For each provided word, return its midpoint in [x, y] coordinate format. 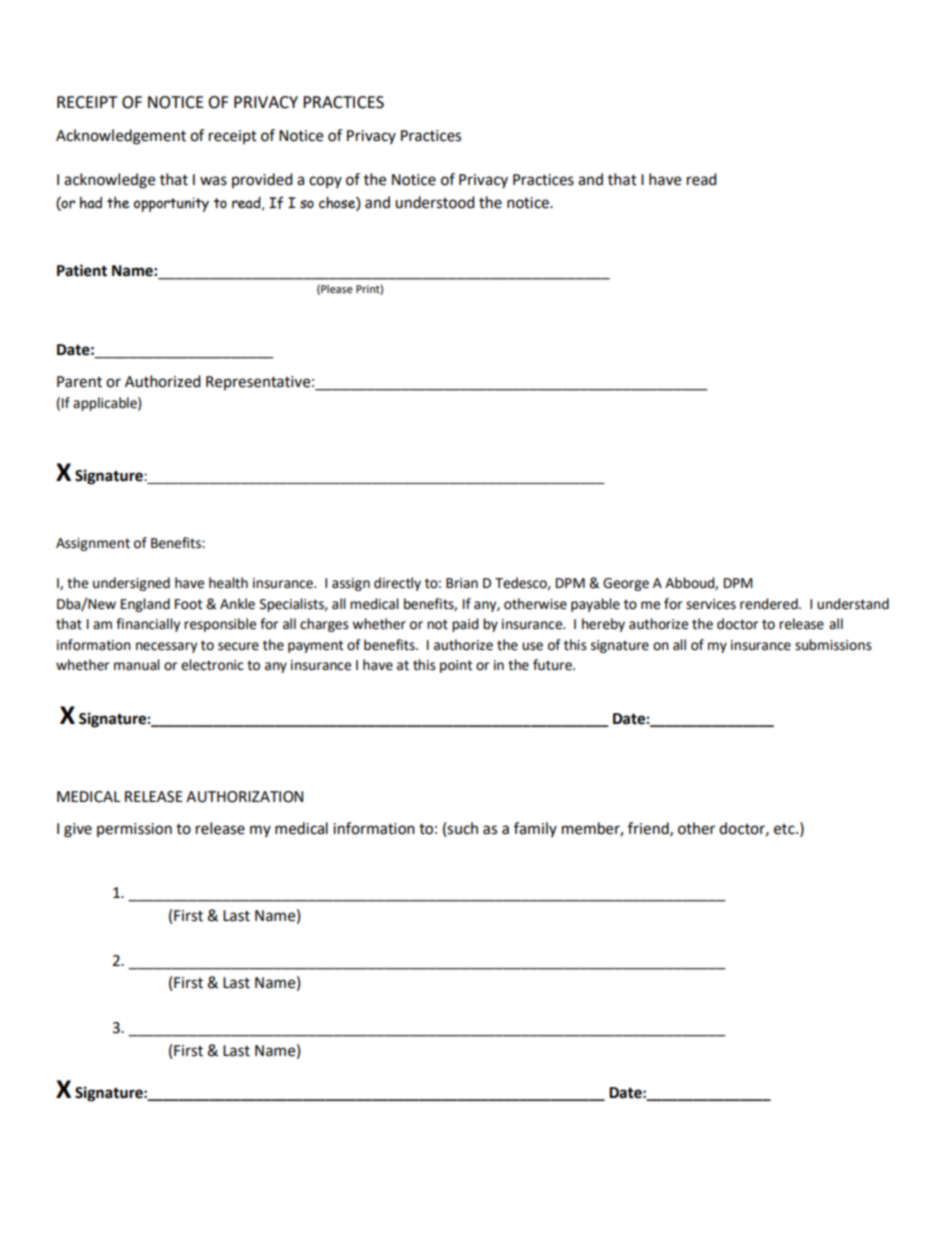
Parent [79, 382]
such [462, 828]
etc [785, 829]
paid [465, 625]
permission [134, 830]
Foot [188, 604]
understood [435, 202]
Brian [462, 583]
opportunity [171, 204]
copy [325, 182]
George [626, 584]
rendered [770, 604]
